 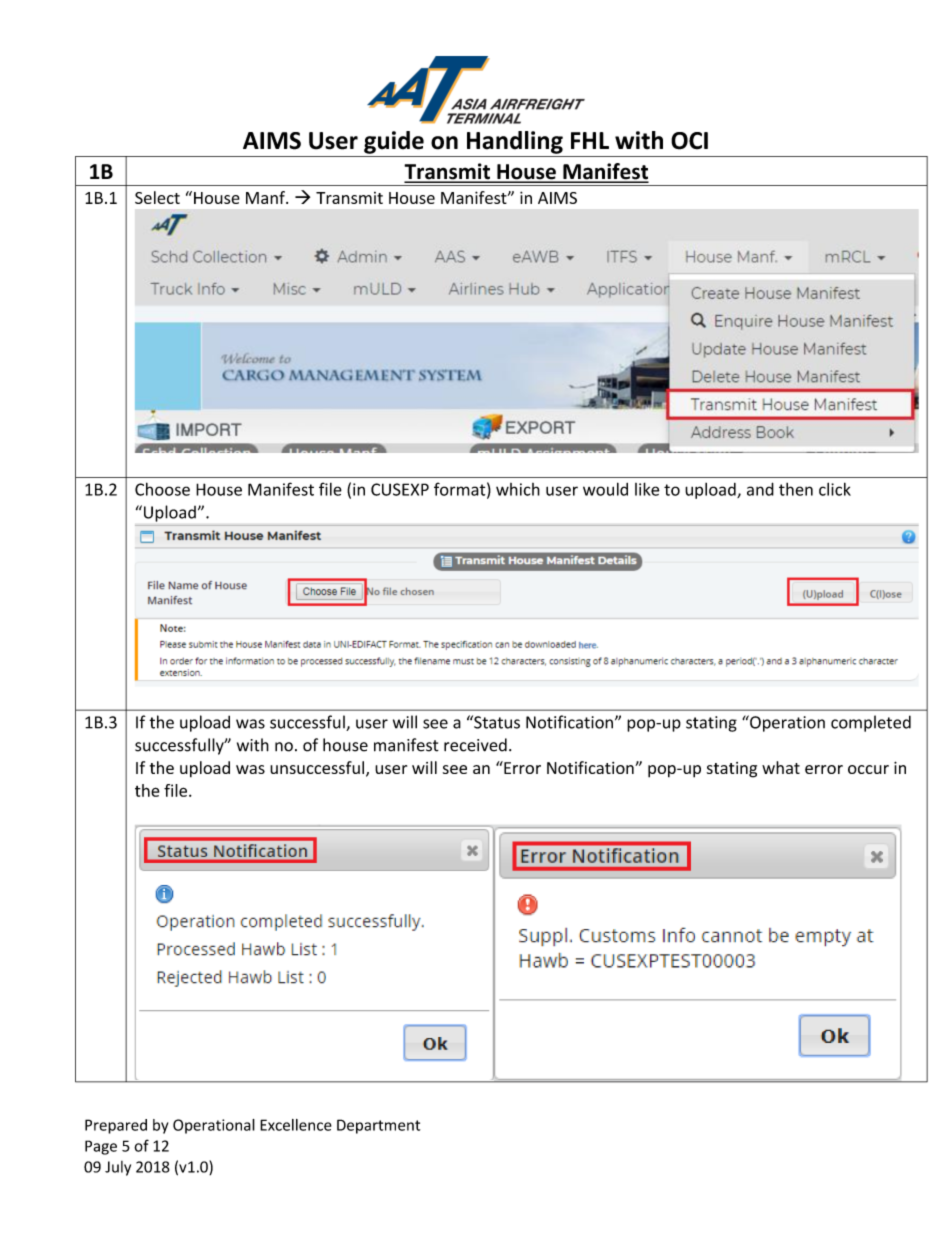 I want to click on Choose, so click(x=162, y=489).
